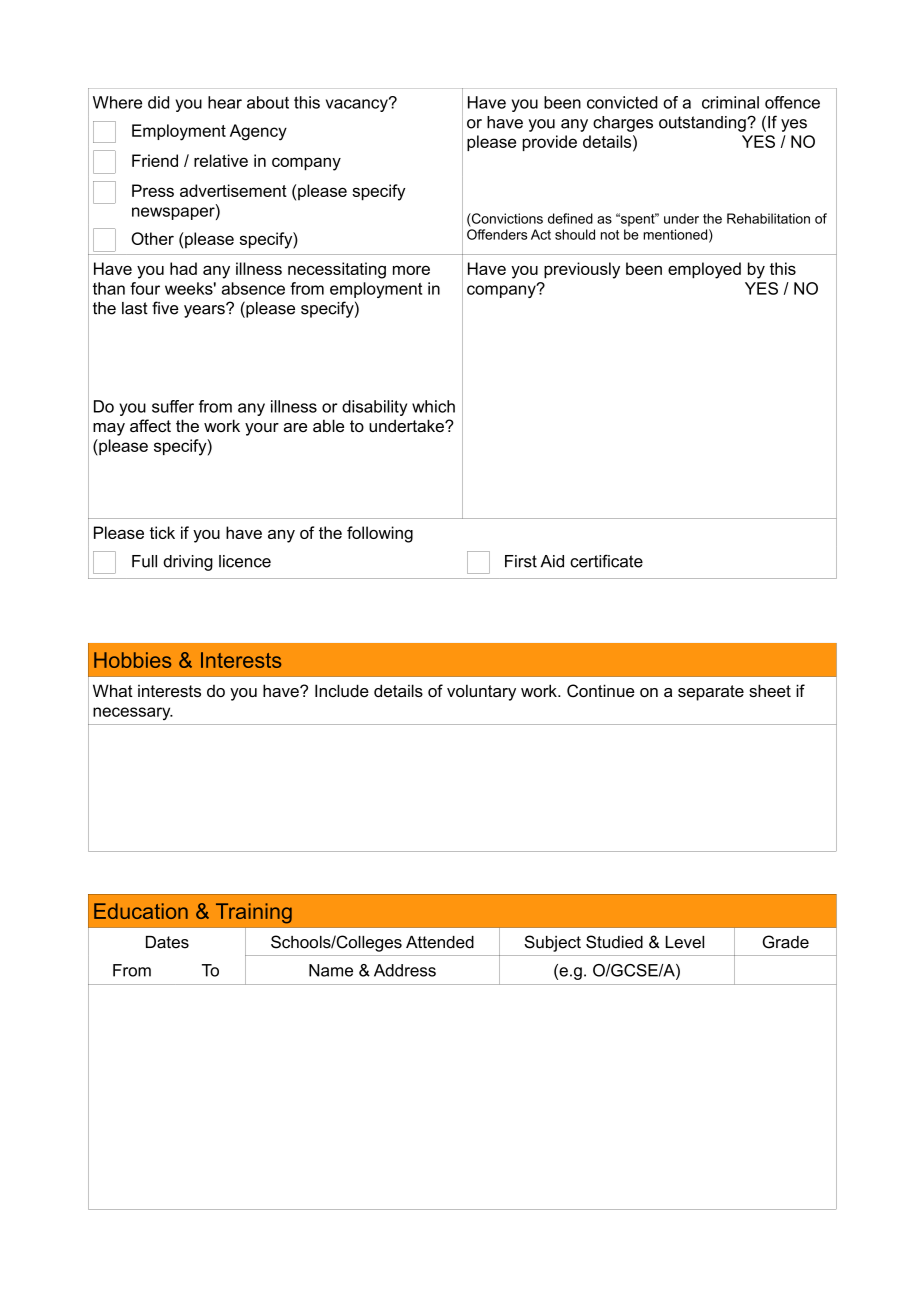 This document has width=924, height=1308. Describe the element at coordinates (173, 406) in the document. I see `suffer` at that location.
